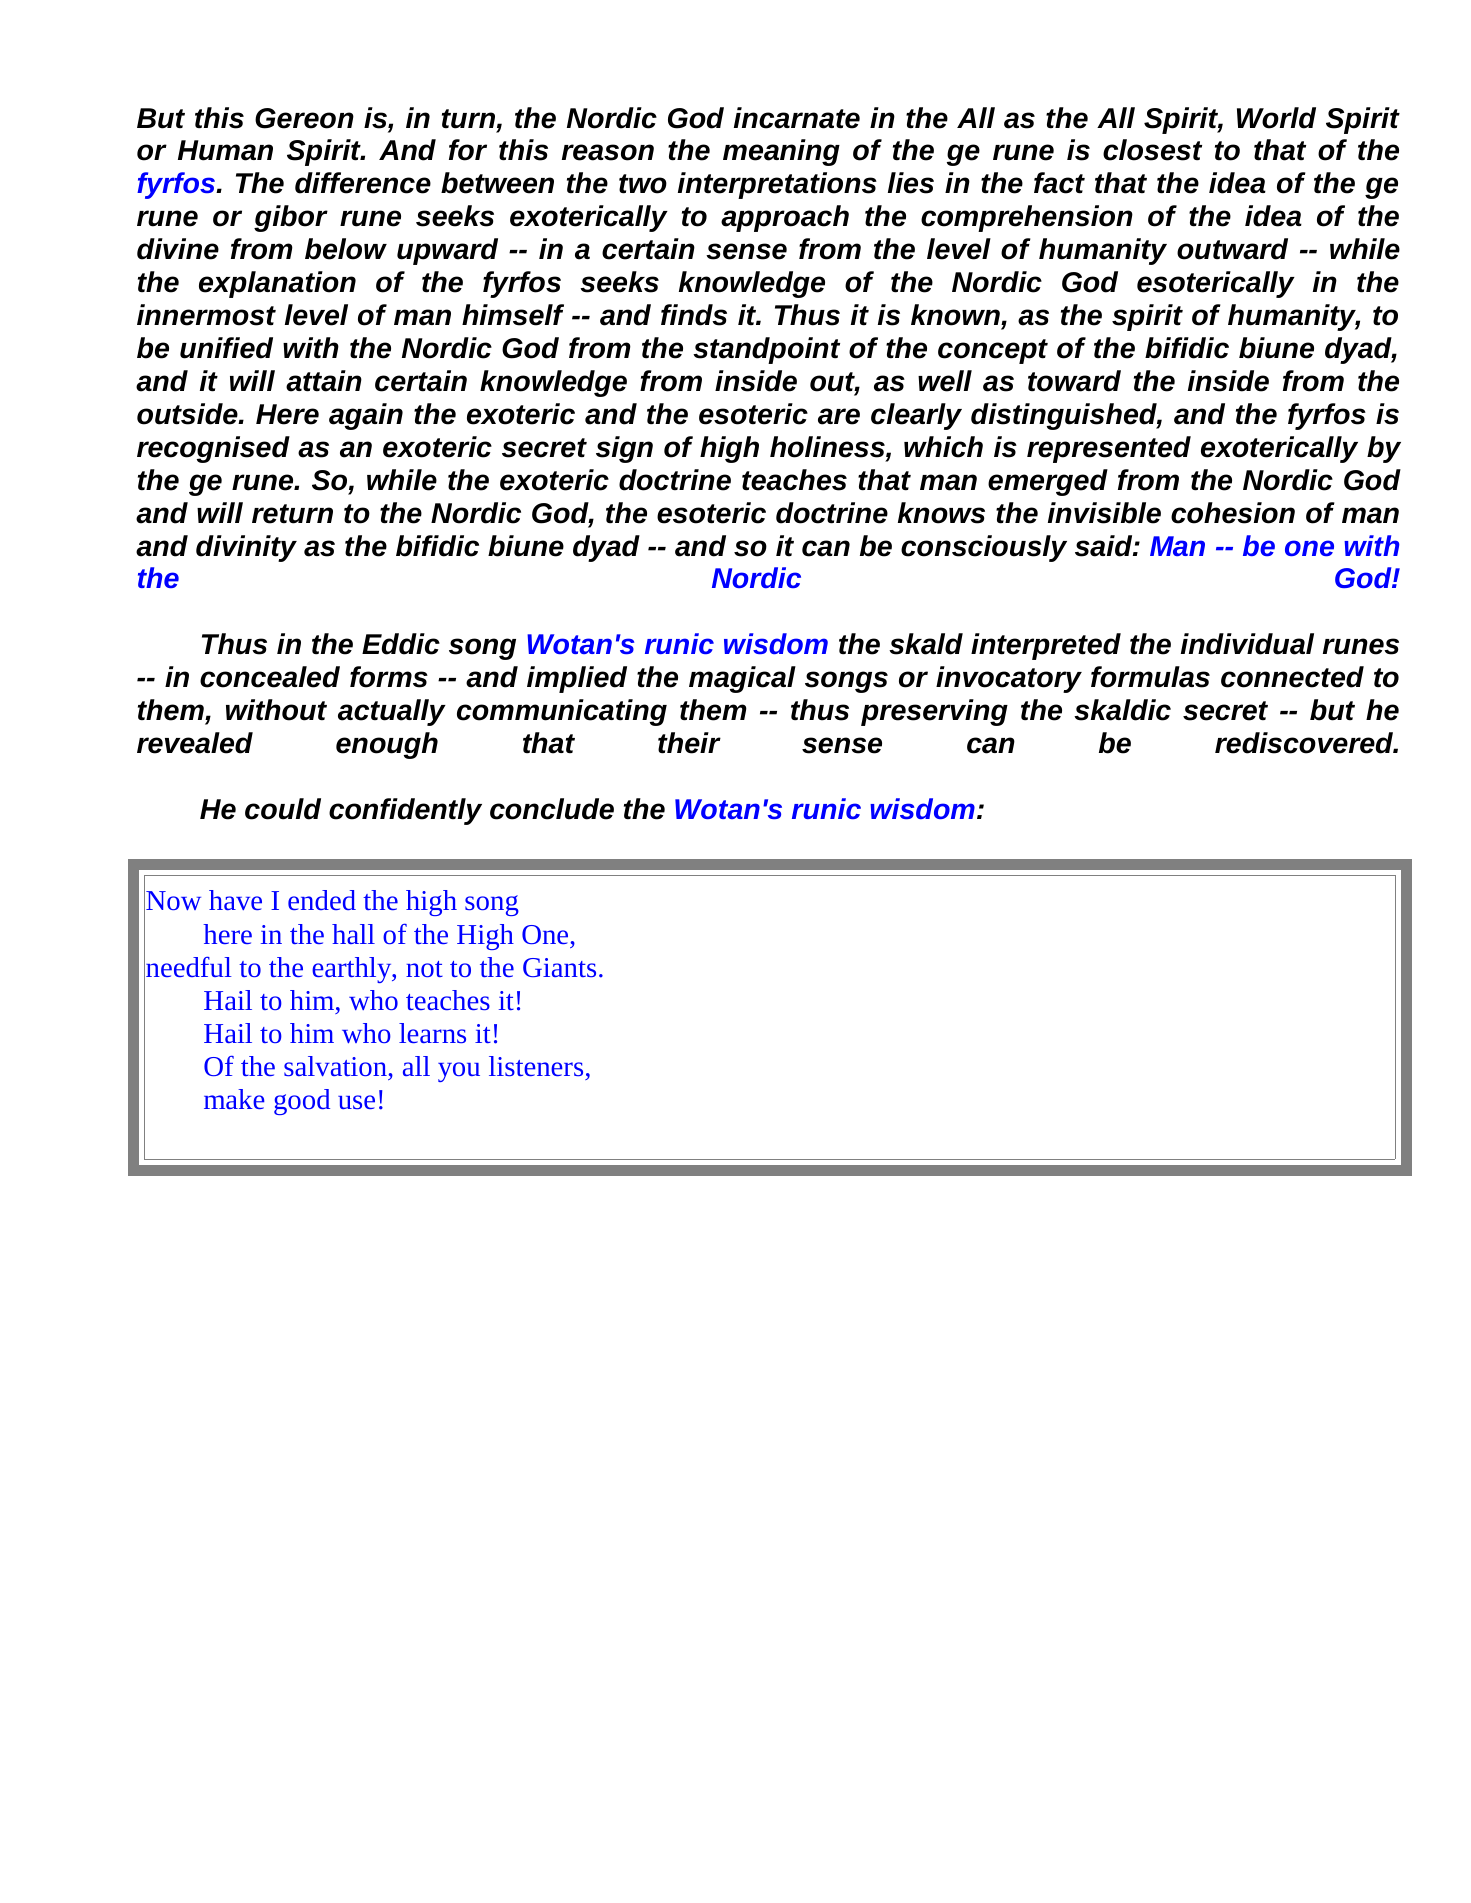 Image resolution: width=1471 pixels, height=1903 pixels. Describe the element at coordinates (781, 152) in the screenshot. I see `meaning` at that location.
